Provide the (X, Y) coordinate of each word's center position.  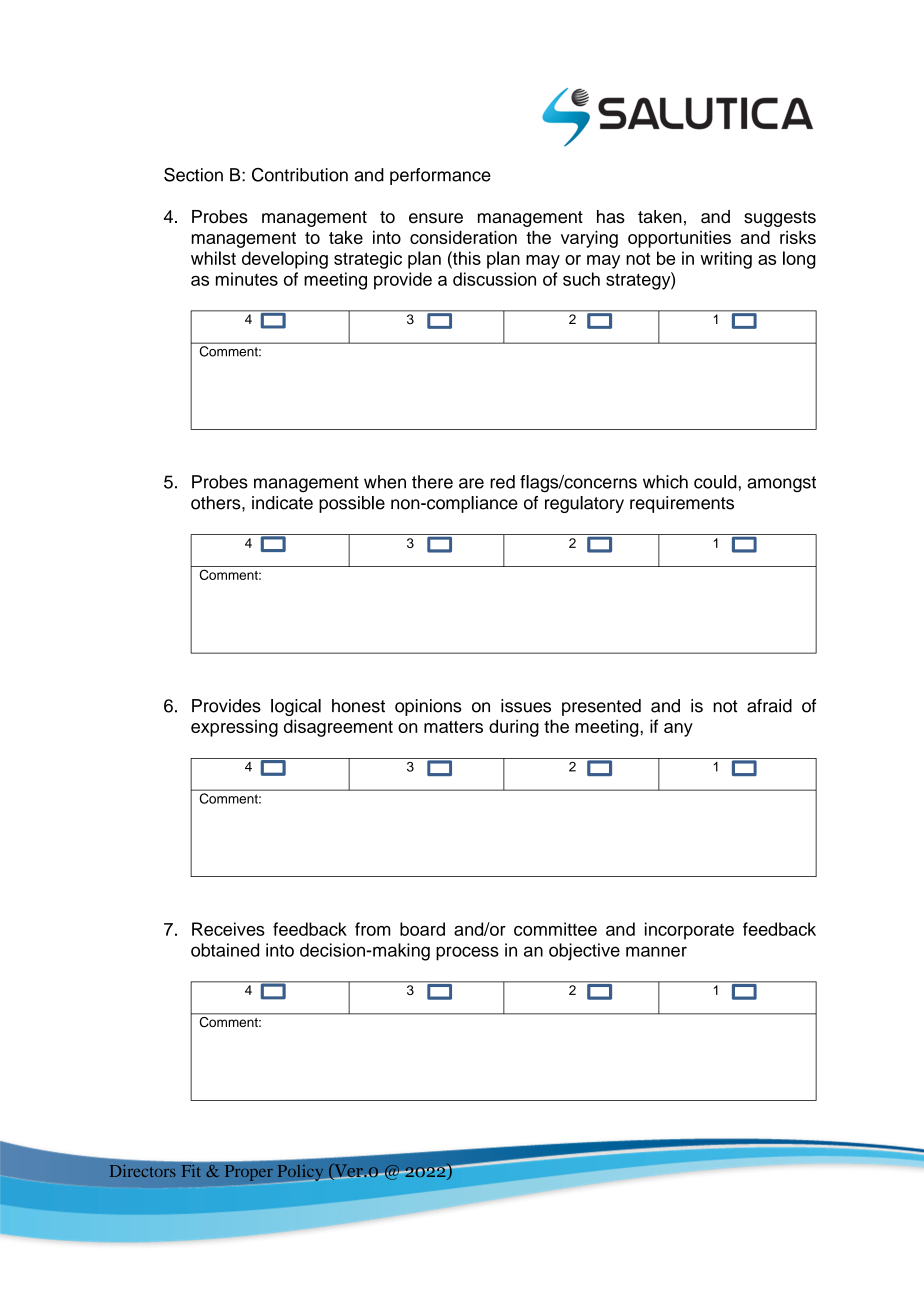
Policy (301, 1172)
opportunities (679, 239)
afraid (769, 706)
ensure (436, 218)
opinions (428, 707)
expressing (234, 728)
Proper (249, 1173)
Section (193, 175)
